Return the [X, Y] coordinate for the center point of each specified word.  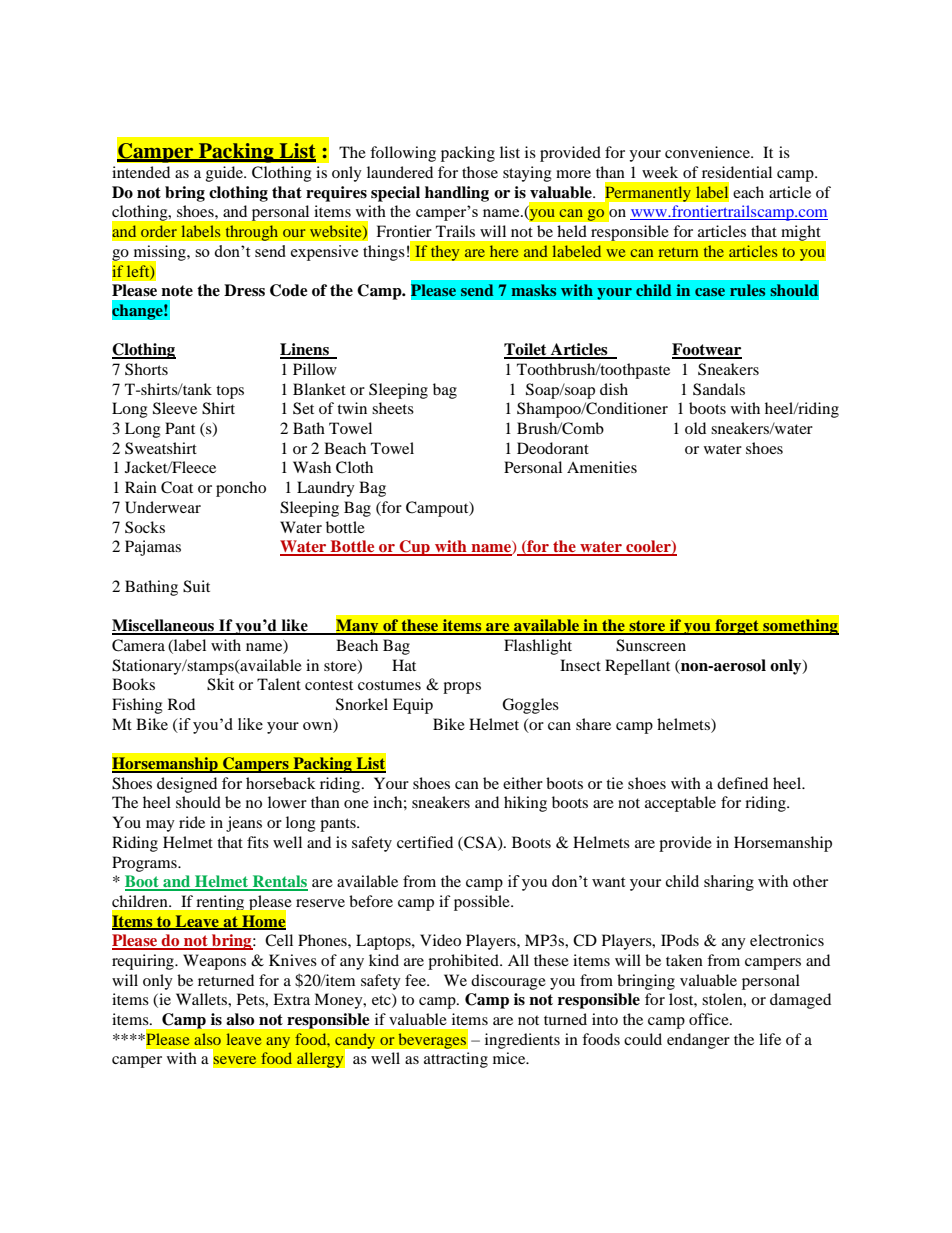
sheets [393, 408]
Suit [196, 586]
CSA [480, 843]
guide [225, 174]
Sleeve [175, 408]
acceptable [680, 804]
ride [192, 822]
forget [737, 627]
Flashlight [538, 647]
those [480, 172]
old [695, 428]
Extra [291, 999]
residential [737, 172]
